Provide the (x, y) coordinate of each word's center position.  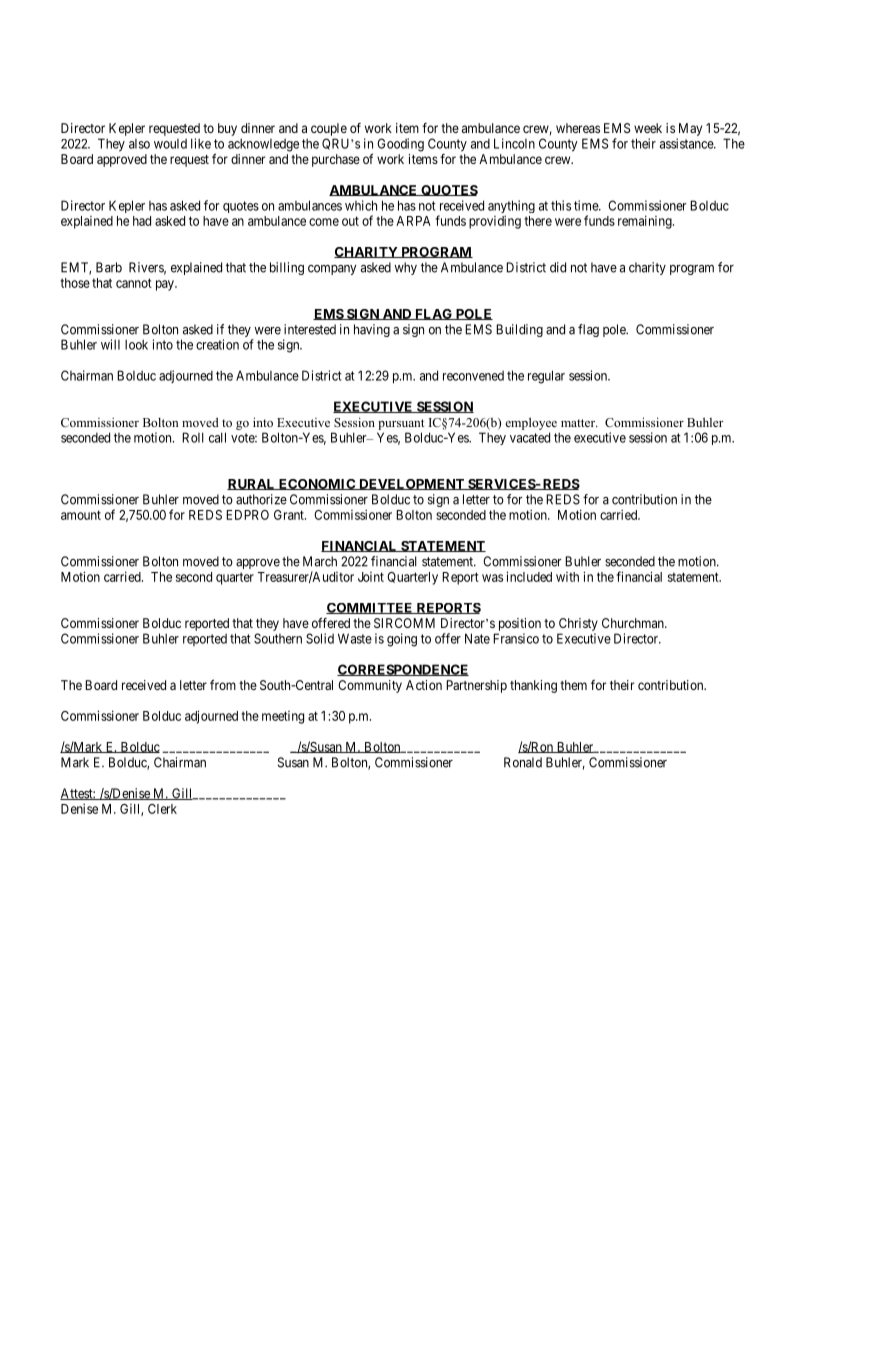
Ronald (523, 762)
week (648, 128)
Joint (371, 577)
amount (81, 515)
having (372, 330)
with (567, 577)
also (139, 144)
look (136, 344)
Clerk (162, 809)
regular (546, 377)
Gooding (400, 145)
